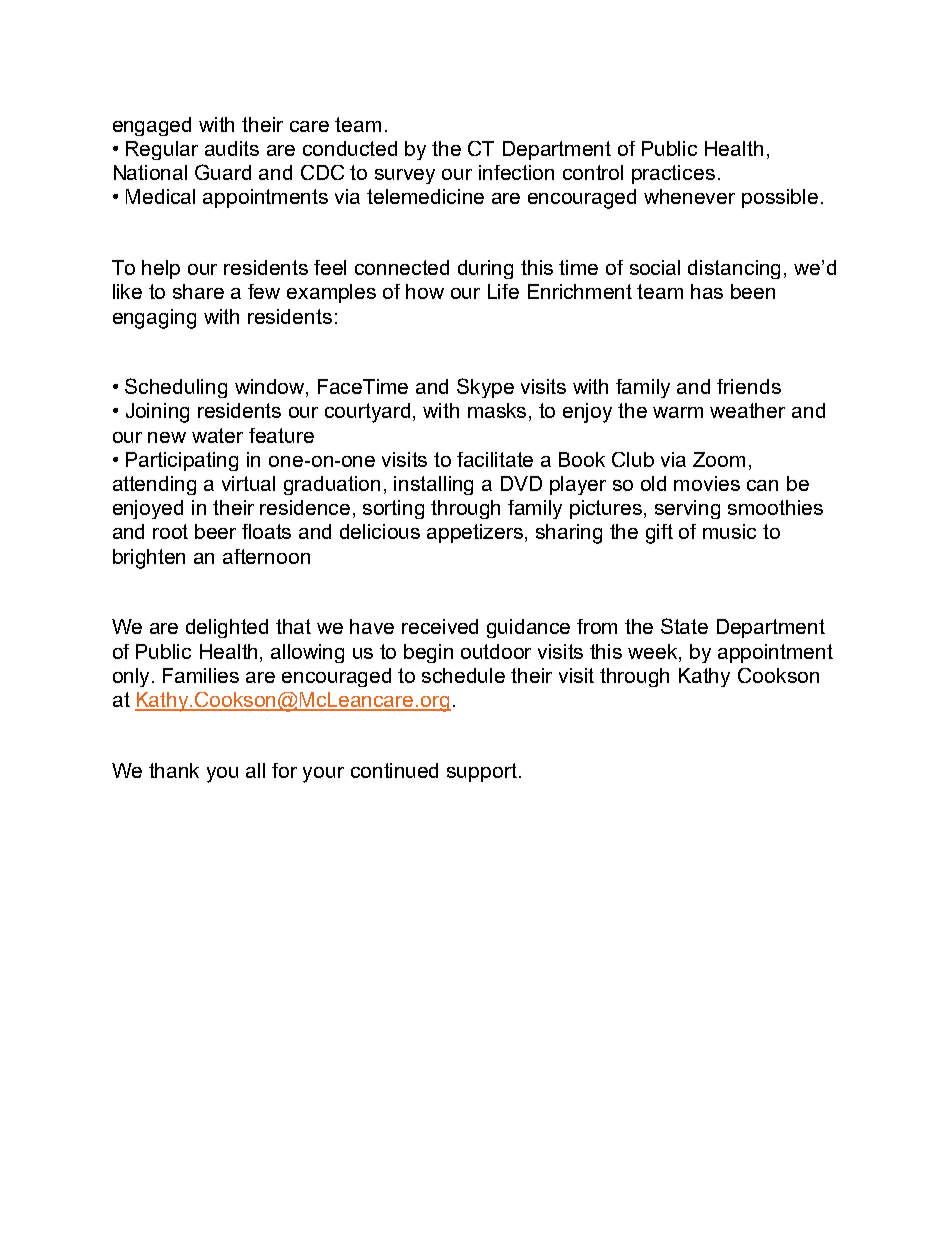 This screenshot has width=952, height=1233. What do you see at coordinates (719, 459) in the screenshot?
I see `Zoom` at bounding box center [719, 459].
